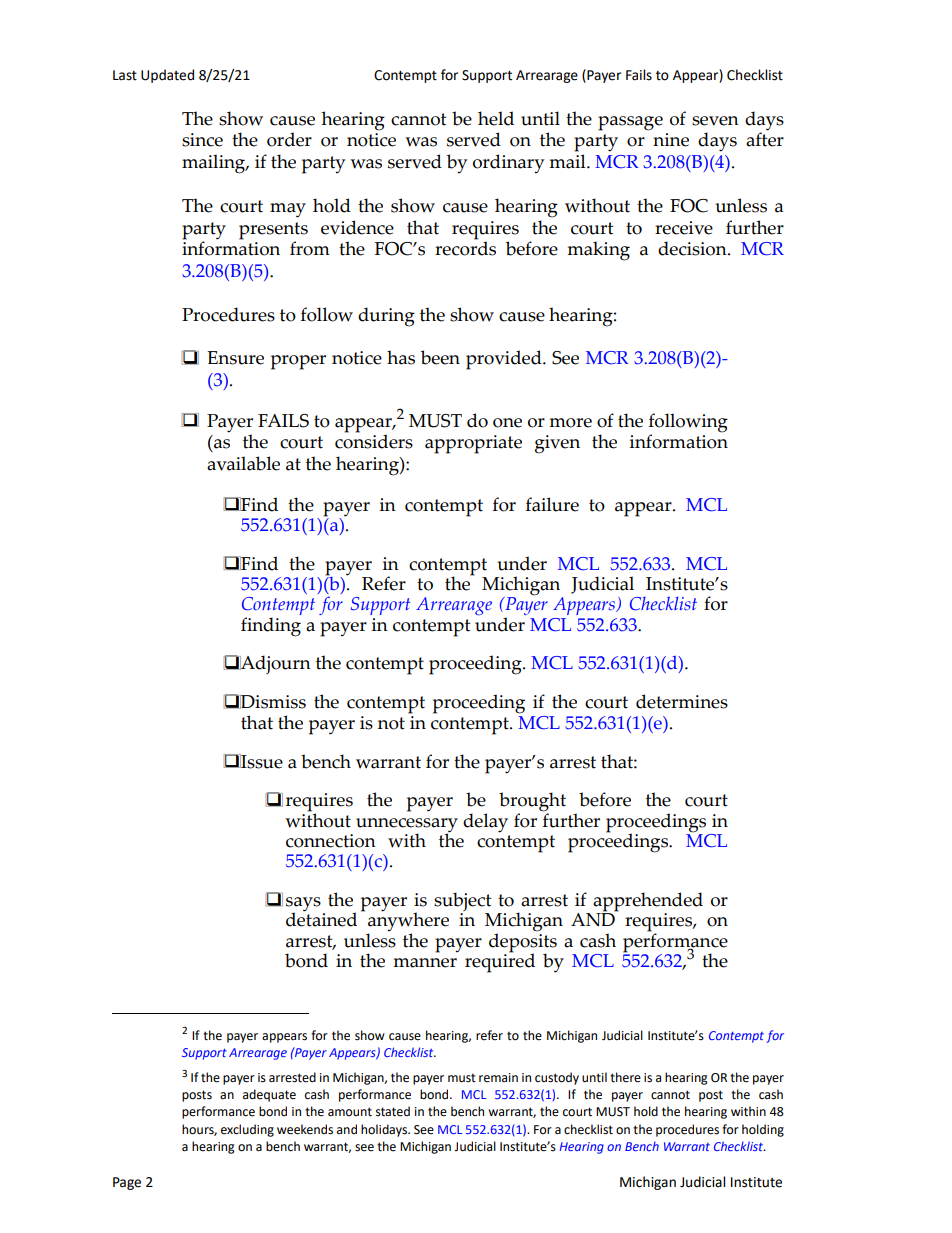 The width and height of the image is (952, 1233). I want to click on failure, so click(552, 504).
